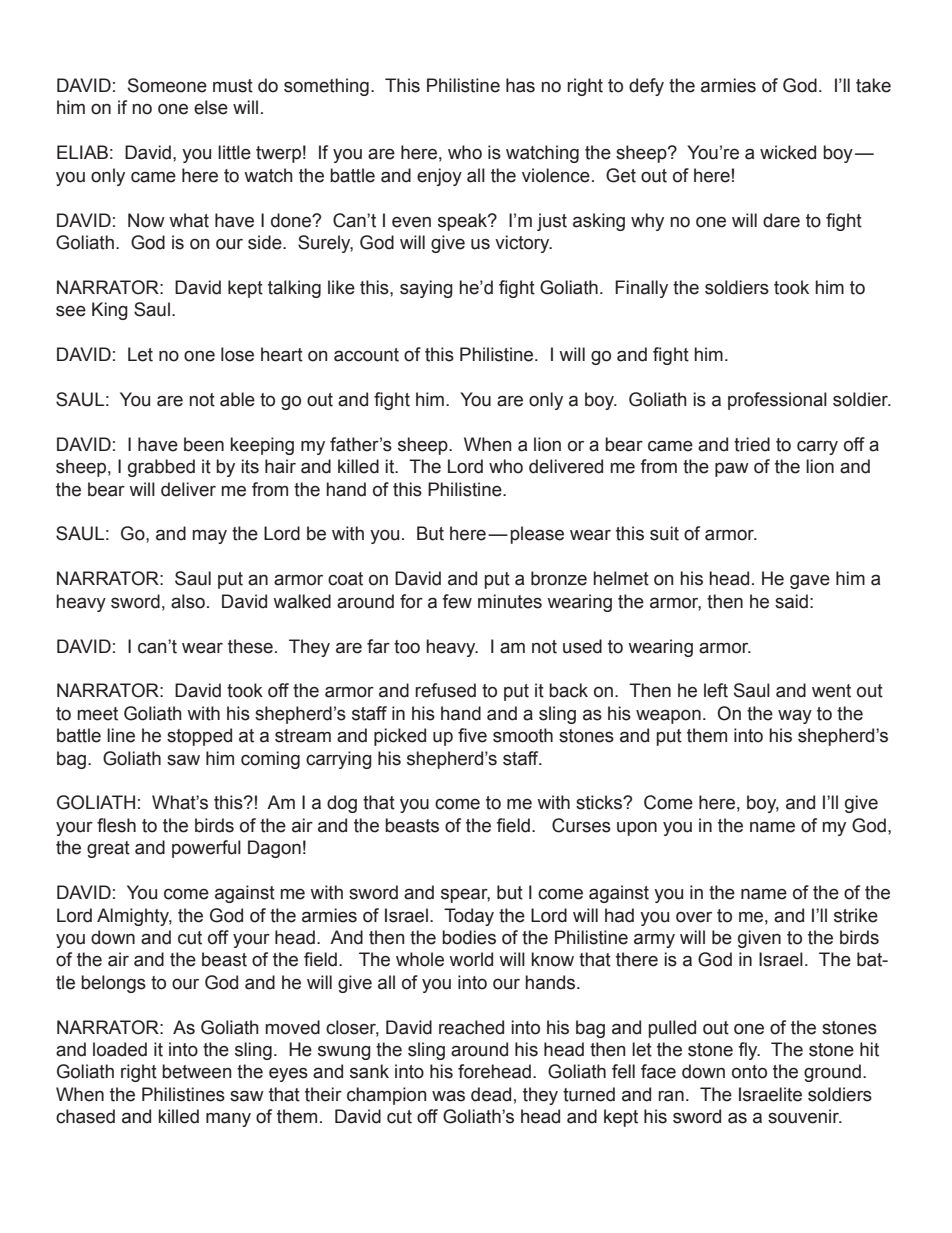 The height and width of the image is (1233, 952). I want to click on stopped, so click(199, 737).
